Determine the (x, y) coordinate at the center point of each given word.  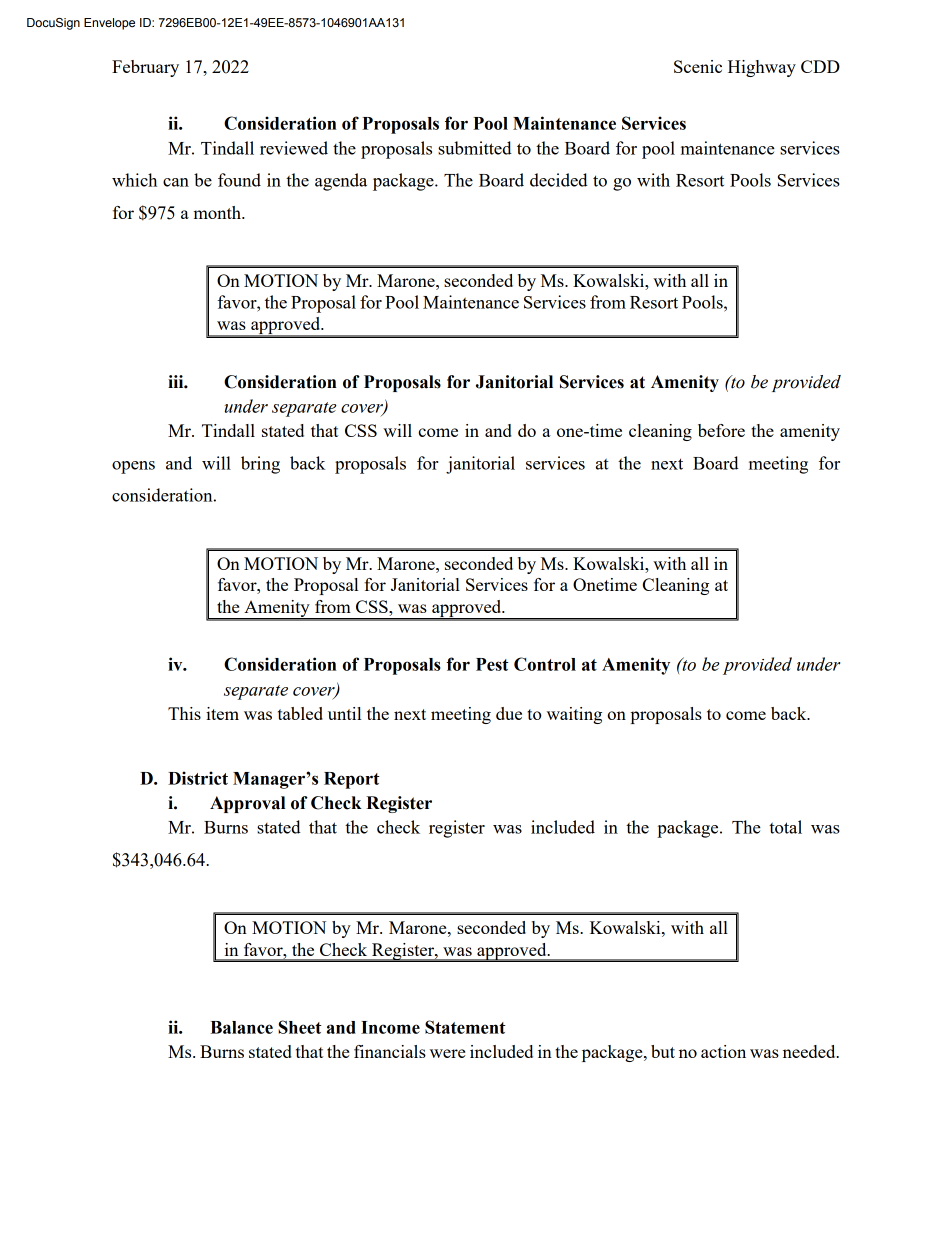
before (721, 430)
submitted (475, 148)
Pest (492, 664)
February (145, 68)
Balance (241, 1027)
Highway (762, 68)
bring (260, 465)
